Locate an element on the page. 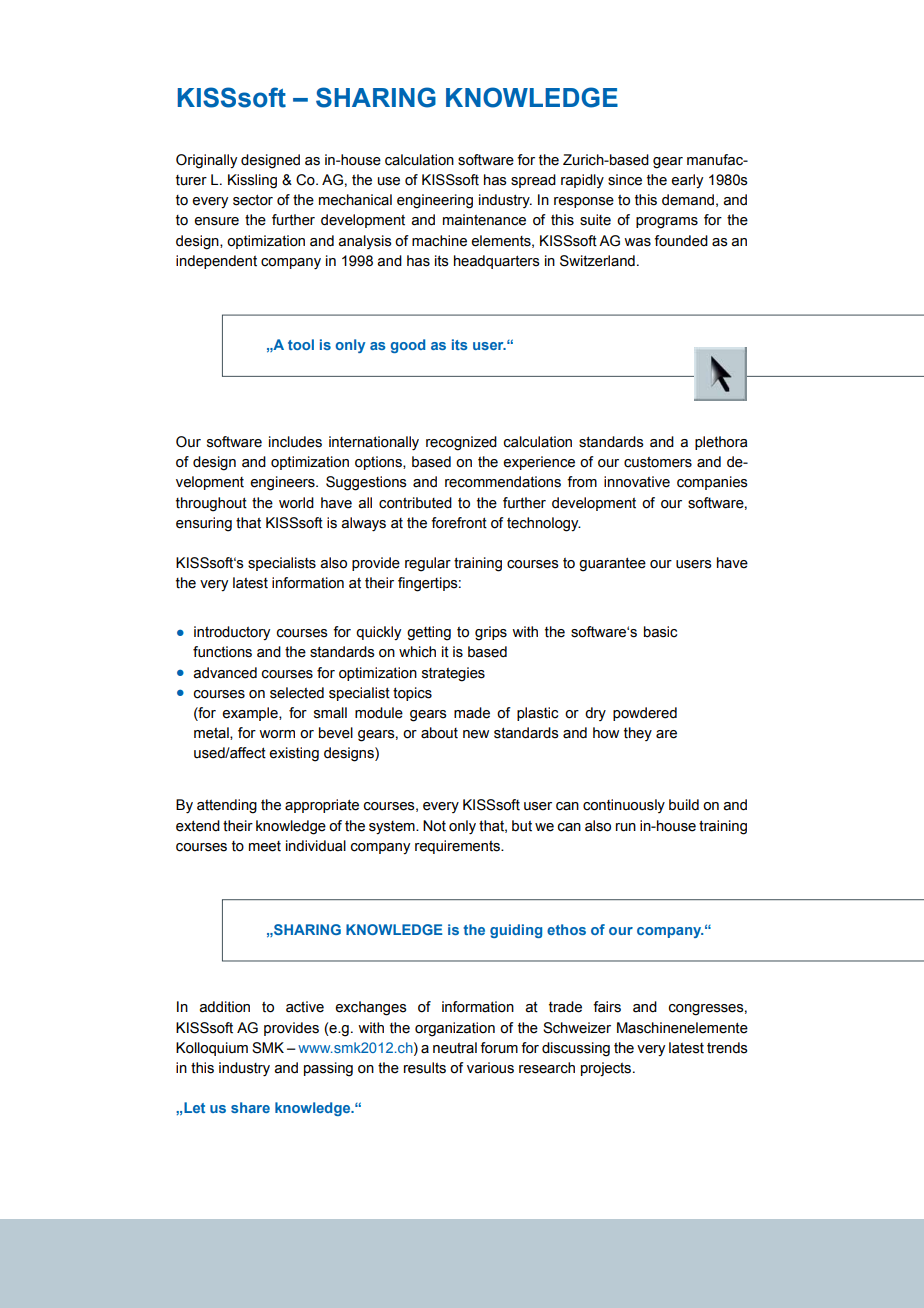 This document has width=924, height=1308. basic is located at coordinates (660, 632).
